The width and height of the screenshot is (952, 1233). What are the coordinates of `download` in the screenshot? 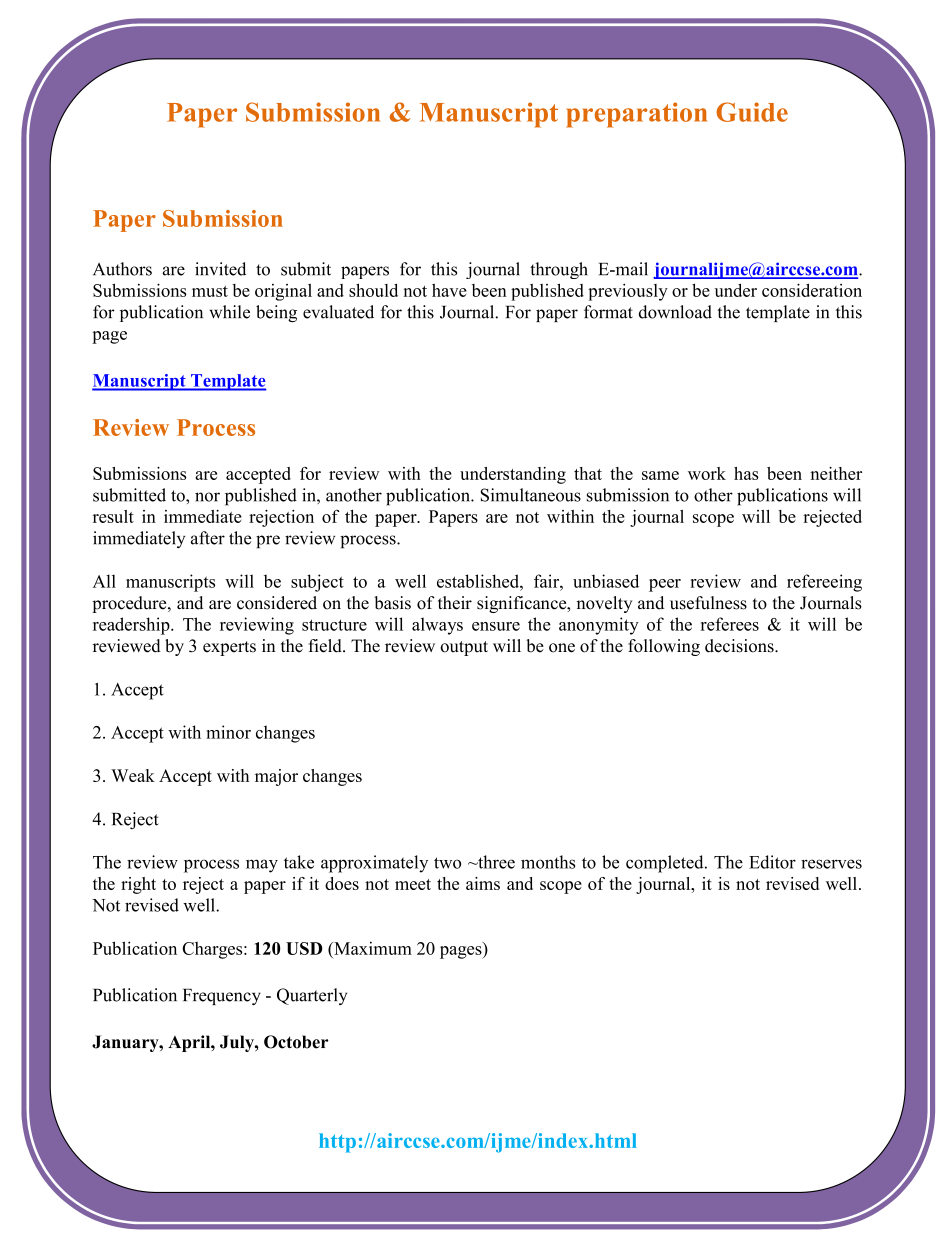 It's located at (675, 312).
